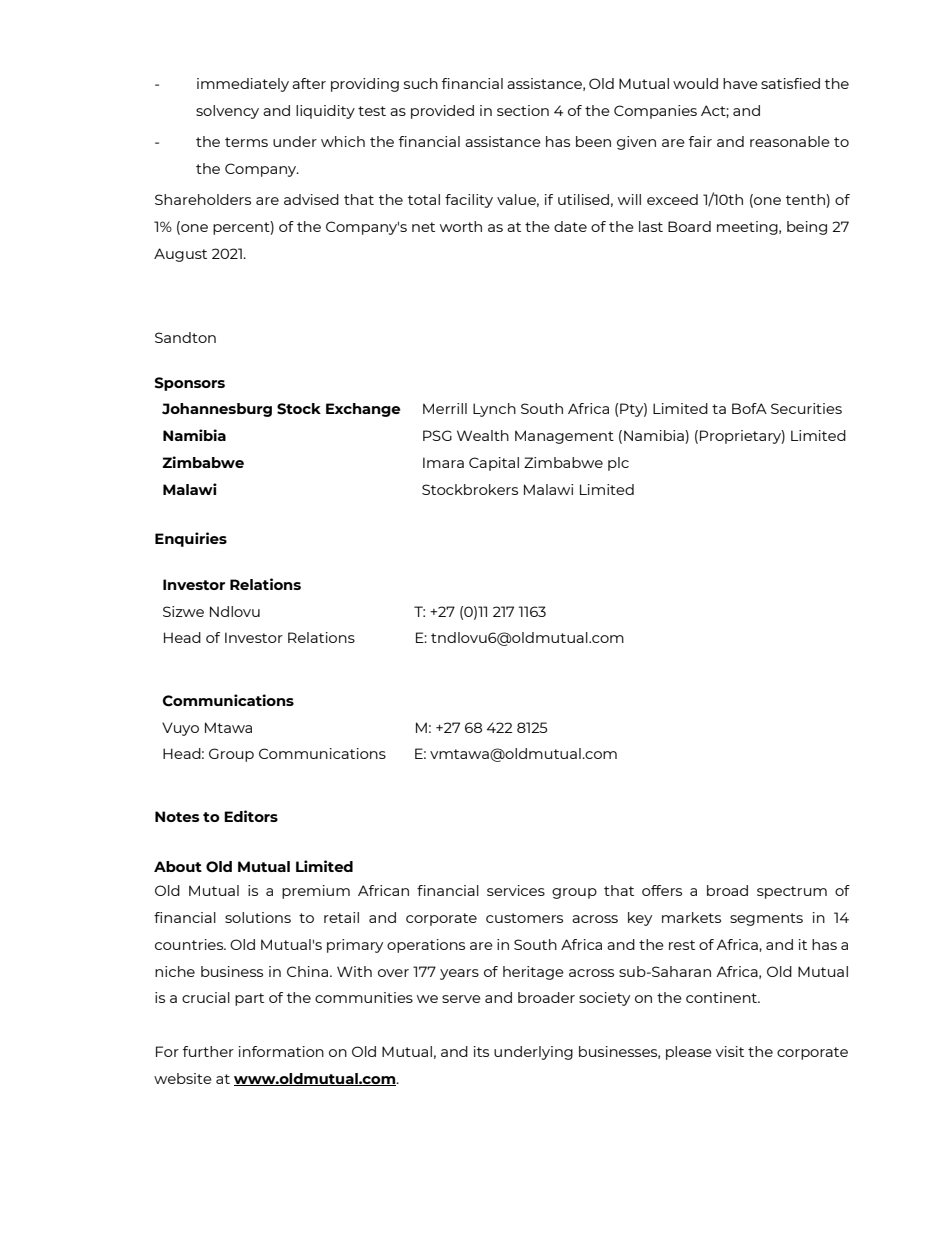  Describe the element at coordinates (806, 408) in the screenshot. I see `Securities` at that location.
